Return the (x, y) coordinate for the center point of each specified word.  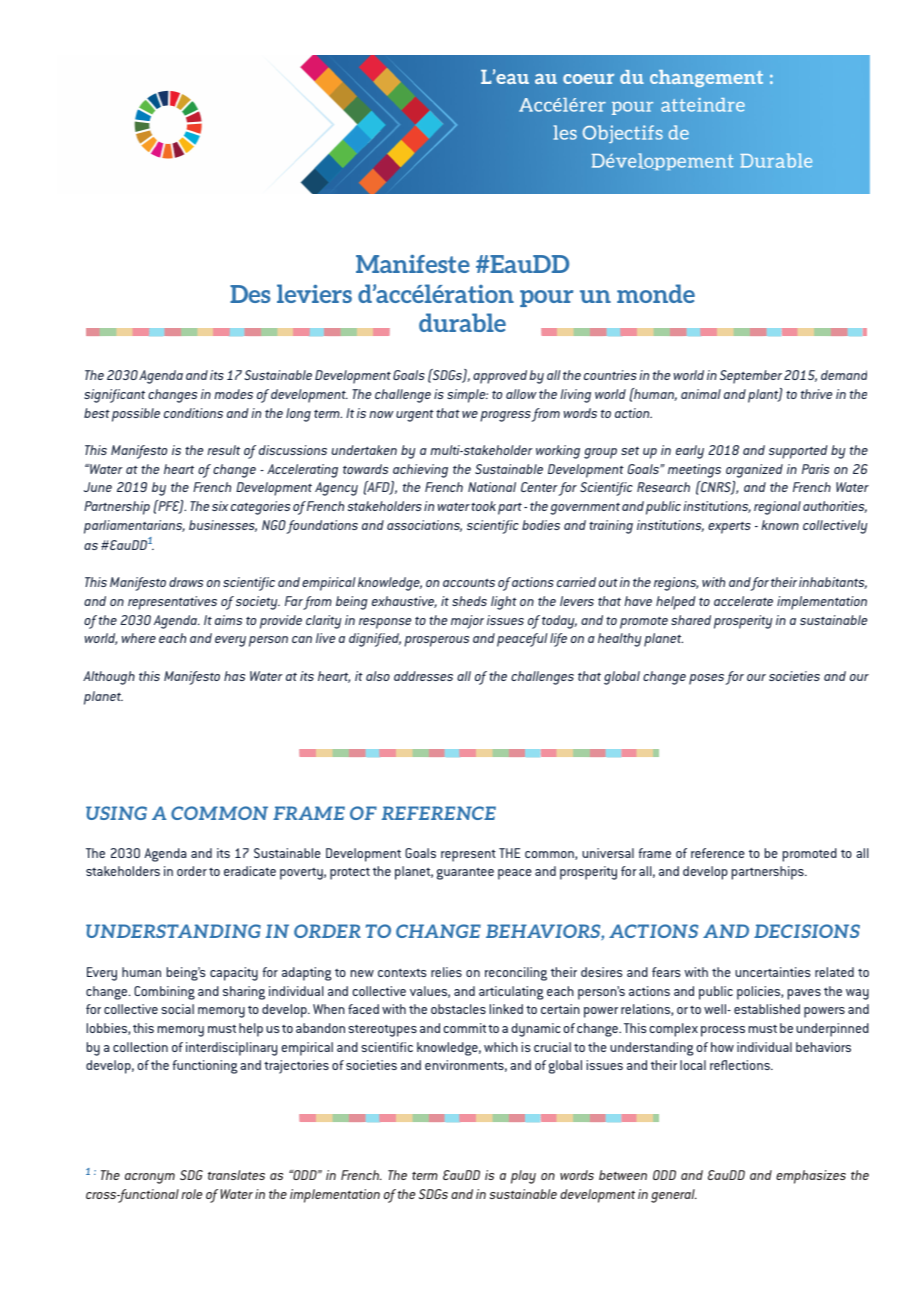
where (139, 638)
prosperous (436, 641)
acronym (150, 1178)
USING (116, 813)
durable (462, 322)
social (177, 1009)
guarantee (465, 873)
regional (777, 508)
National (492, 487)
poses (706, 679)
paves (804, 994)
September (751, 377)
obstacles (458, 1009)
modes (233, 394)
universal (608, 853)
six (220, 506)
